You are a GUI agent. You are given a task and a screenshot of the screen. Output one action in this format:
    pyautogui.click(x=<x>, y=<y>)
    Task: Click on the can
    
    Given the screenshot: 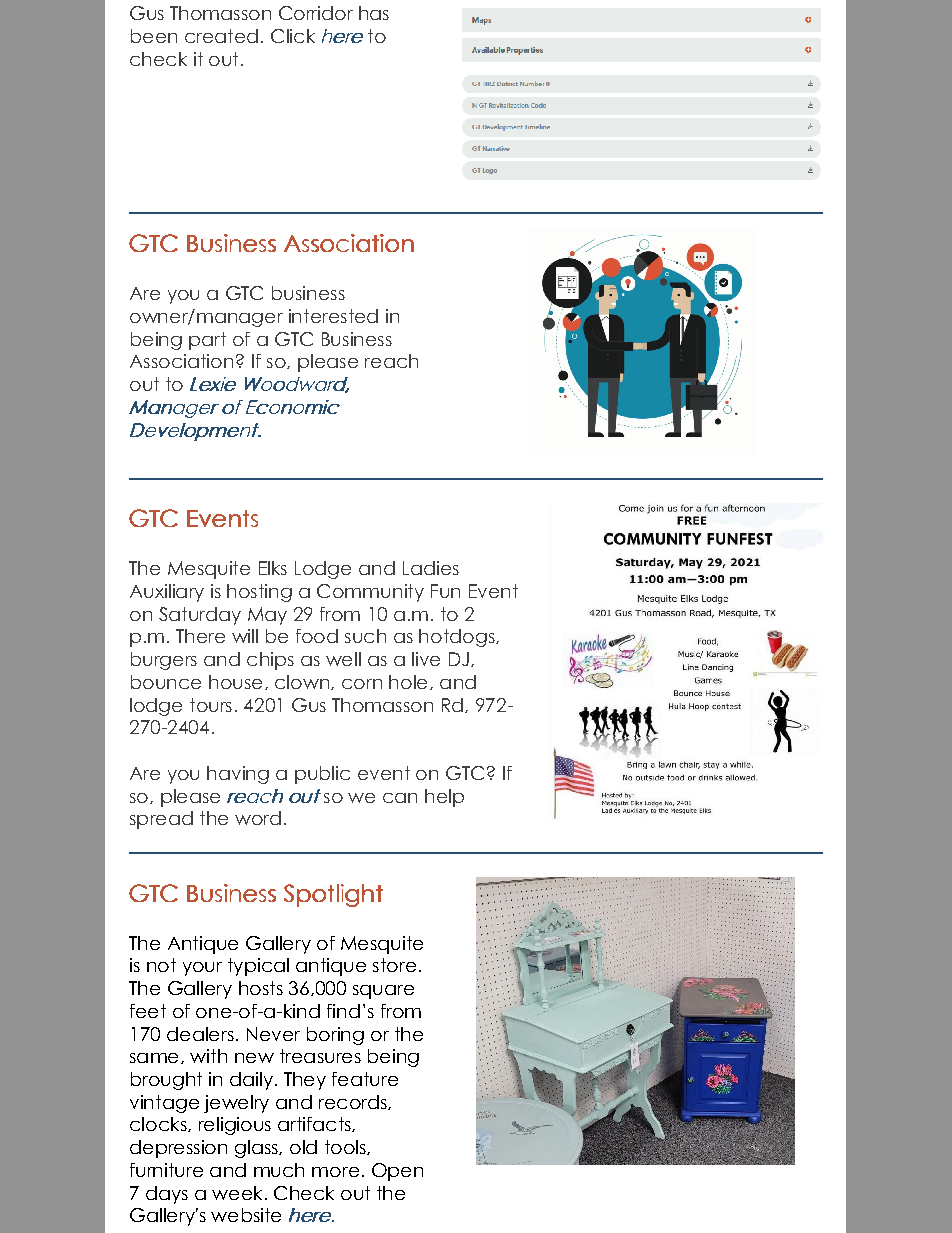 What is the action you would take?
    pyautogui.click(x=400, y=798)
